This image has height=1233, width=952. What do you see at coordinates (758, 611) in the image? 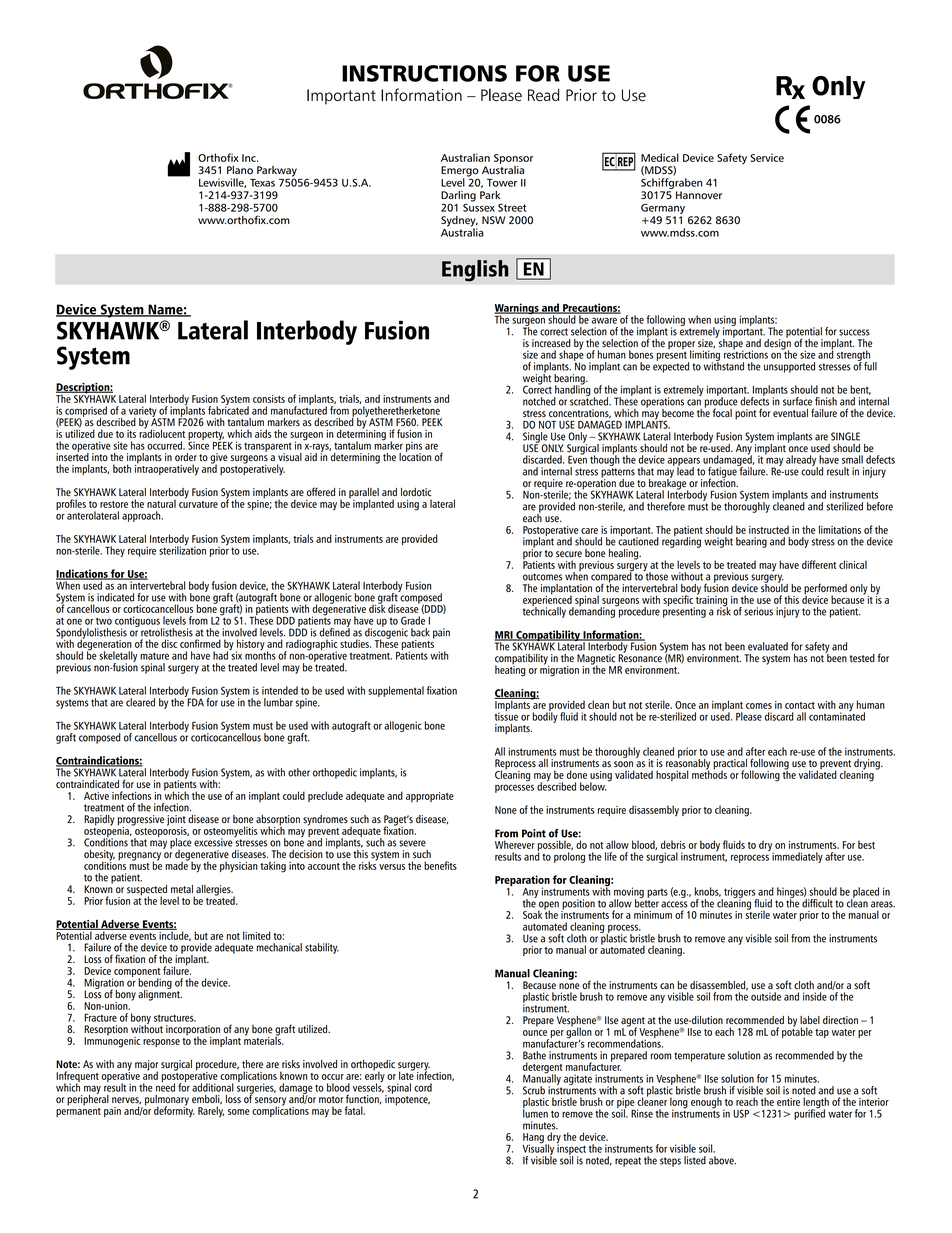
I see `serious` at bounding box center [758, 611].
